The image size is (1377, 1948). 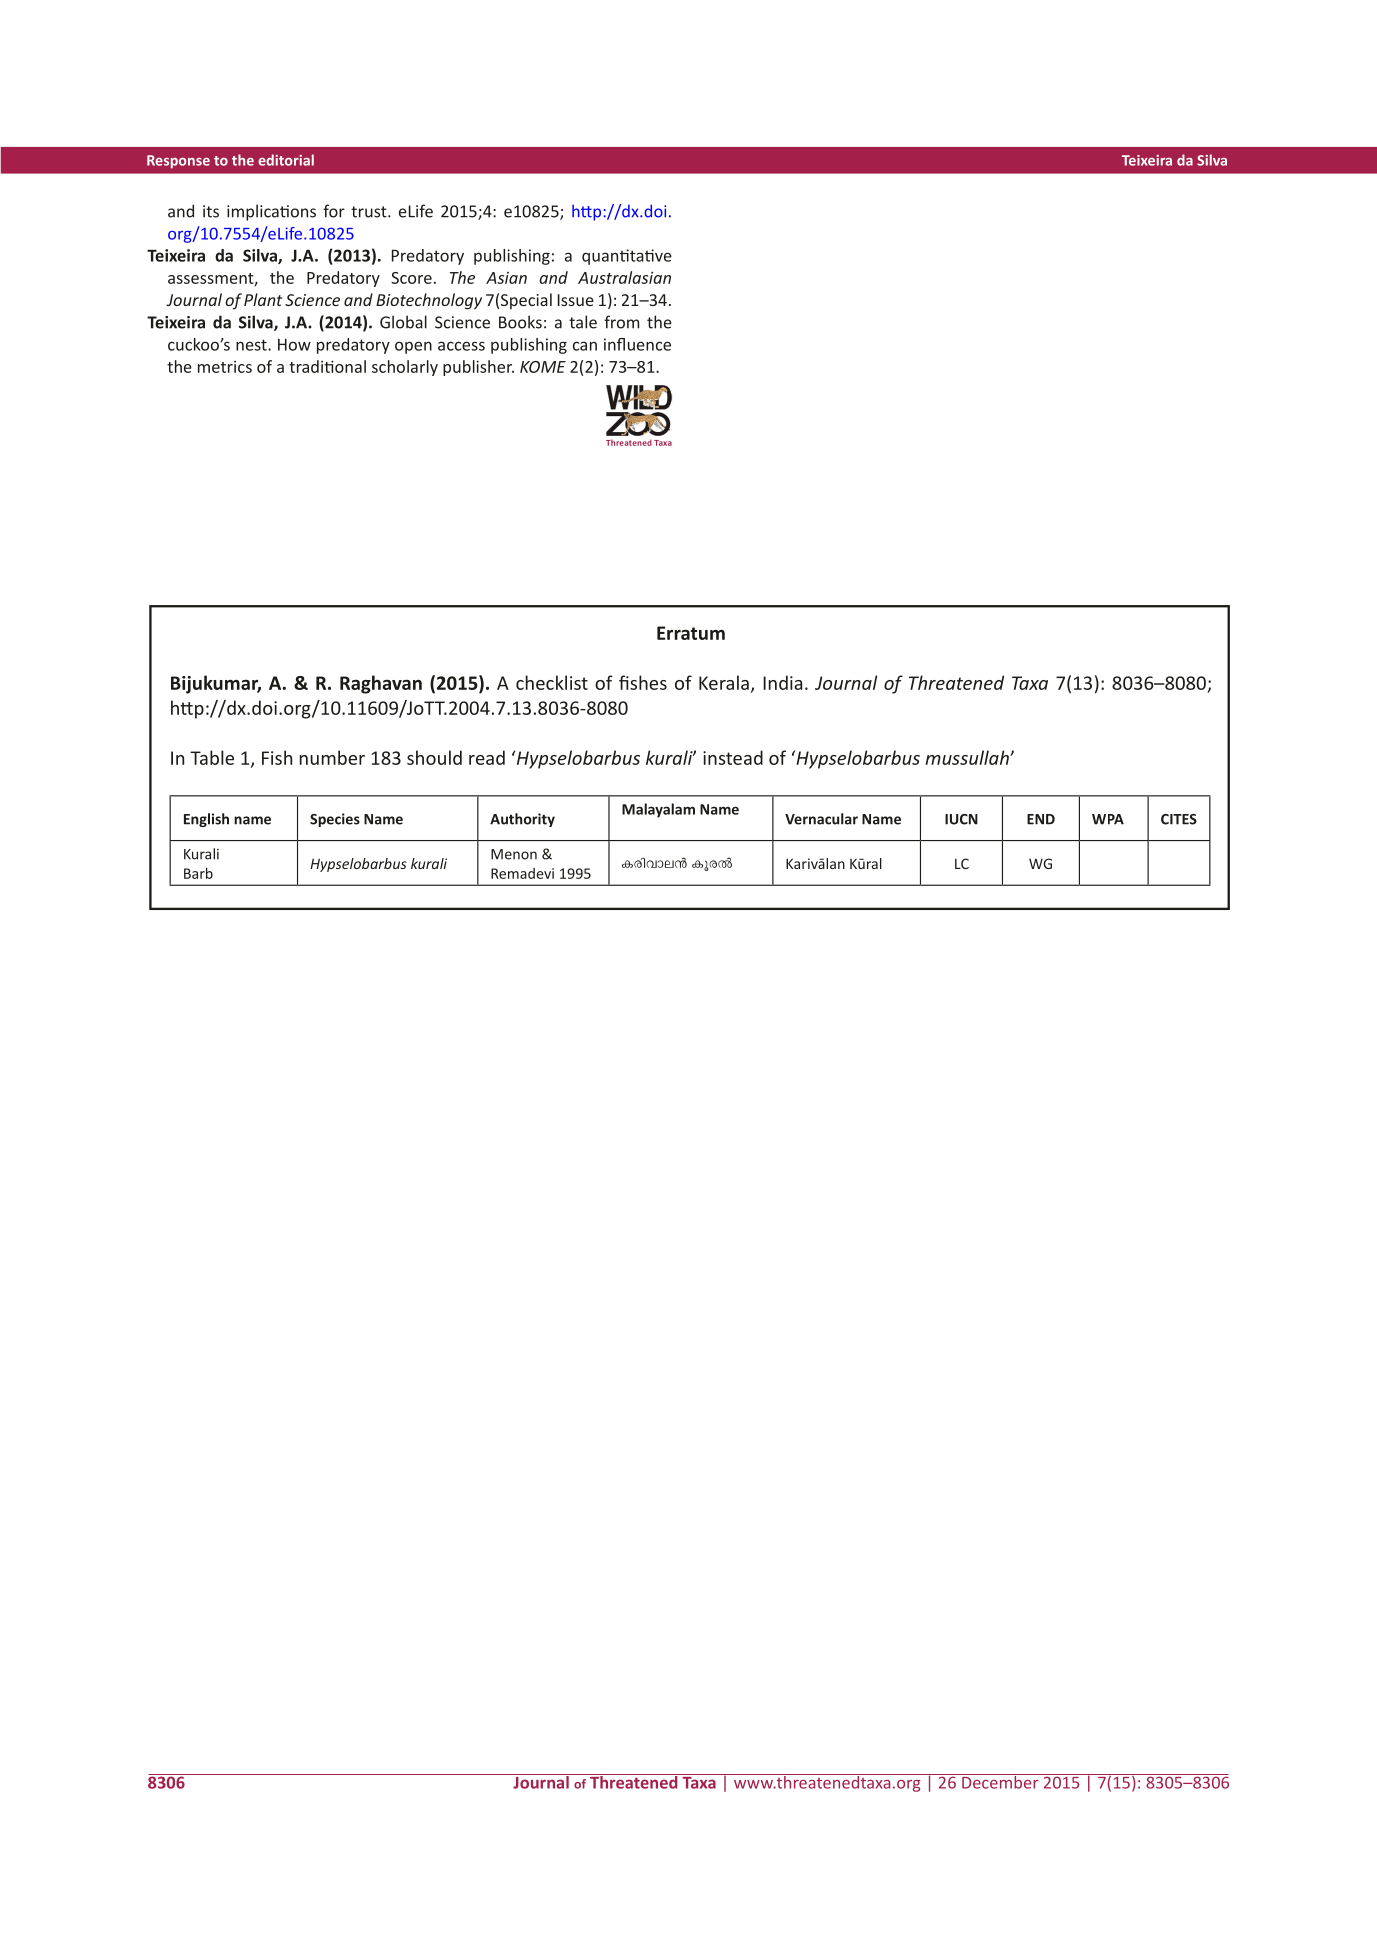 I want to click on Erratum, so click(x=691, y=633).
